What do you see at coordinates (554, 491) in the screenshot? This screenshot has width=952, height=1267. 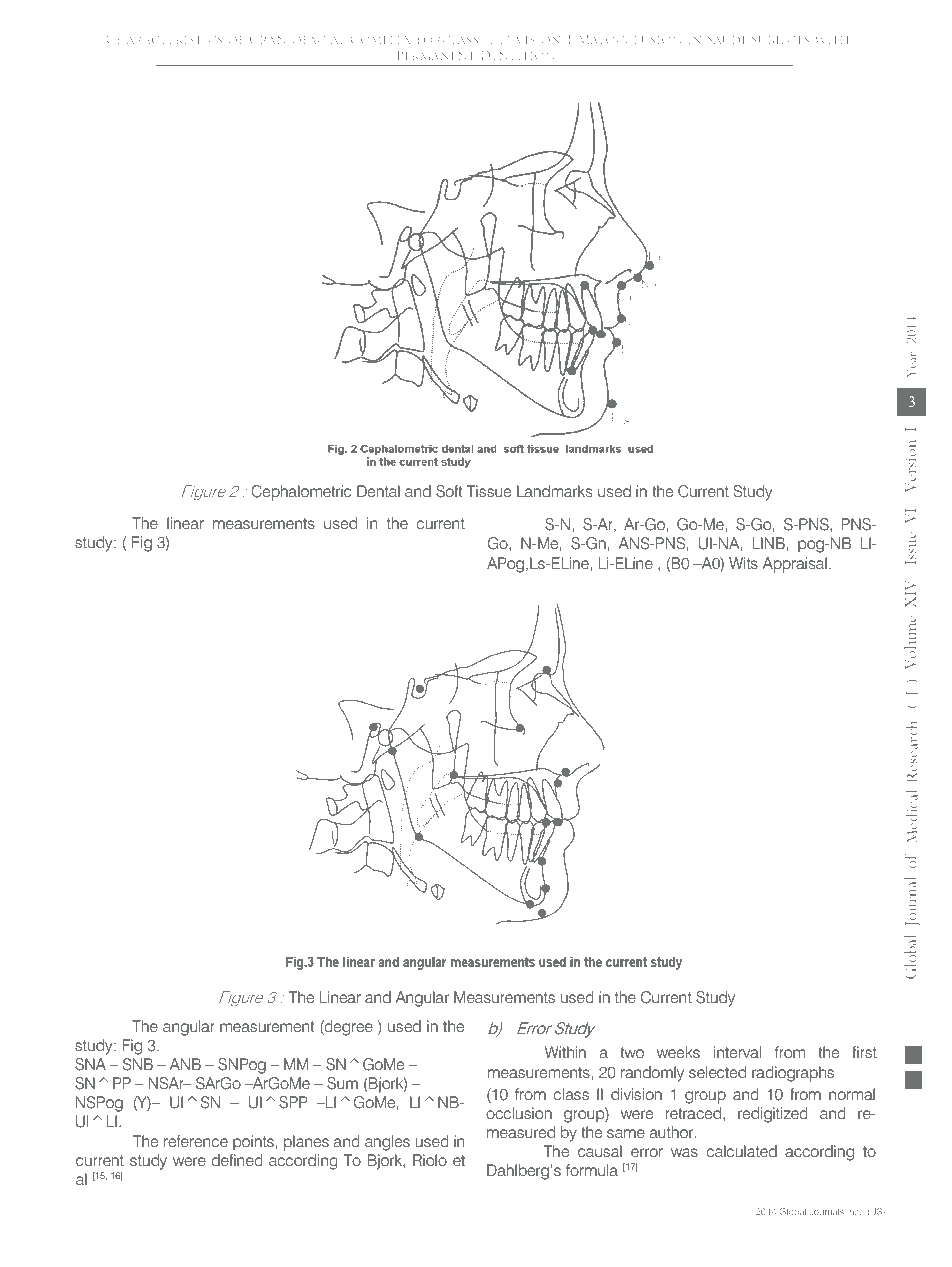 I see `Landmarks` at bounding box center [554, 491].
